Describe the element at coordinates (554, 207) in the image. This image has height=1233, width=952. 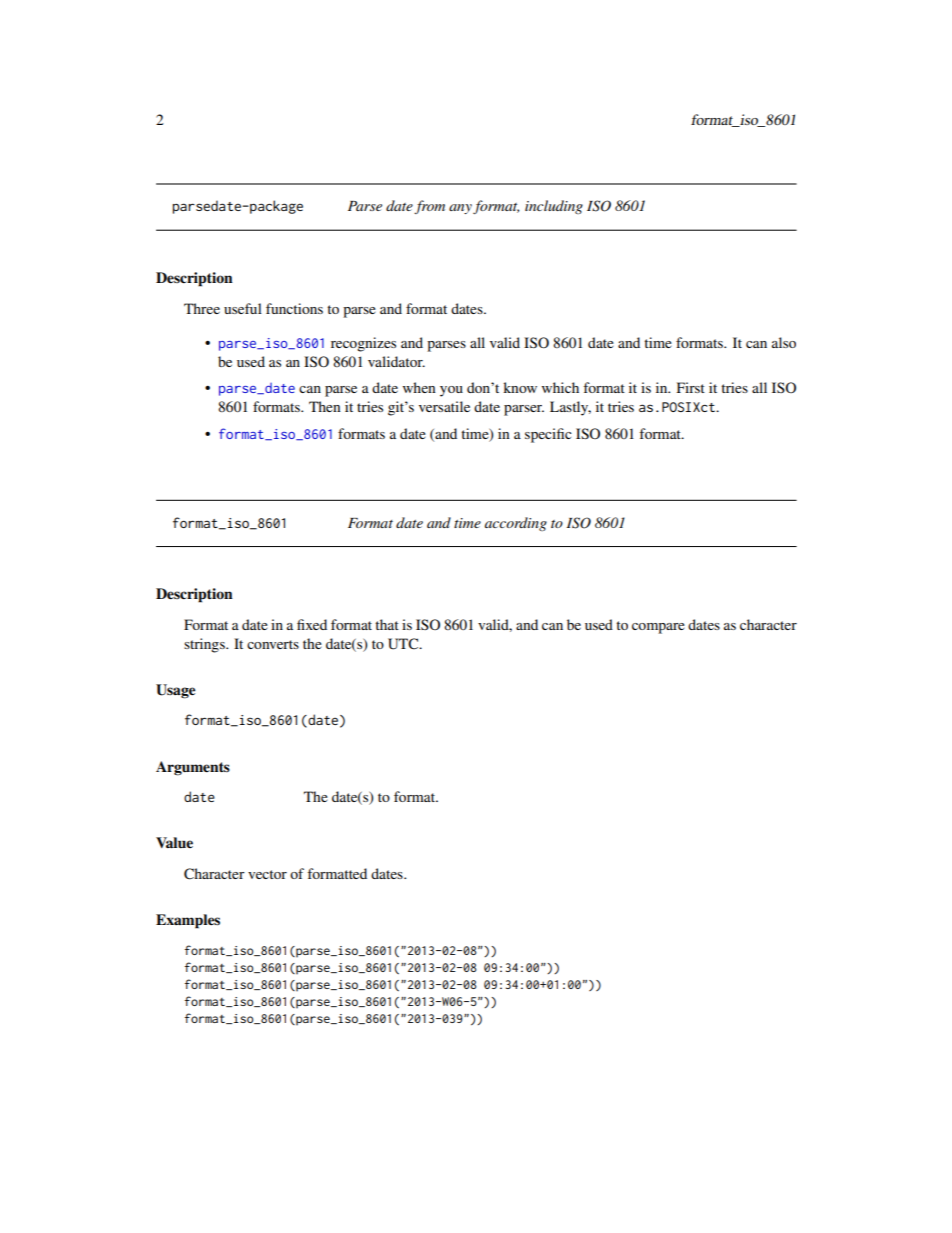
I see `including` at that location.
